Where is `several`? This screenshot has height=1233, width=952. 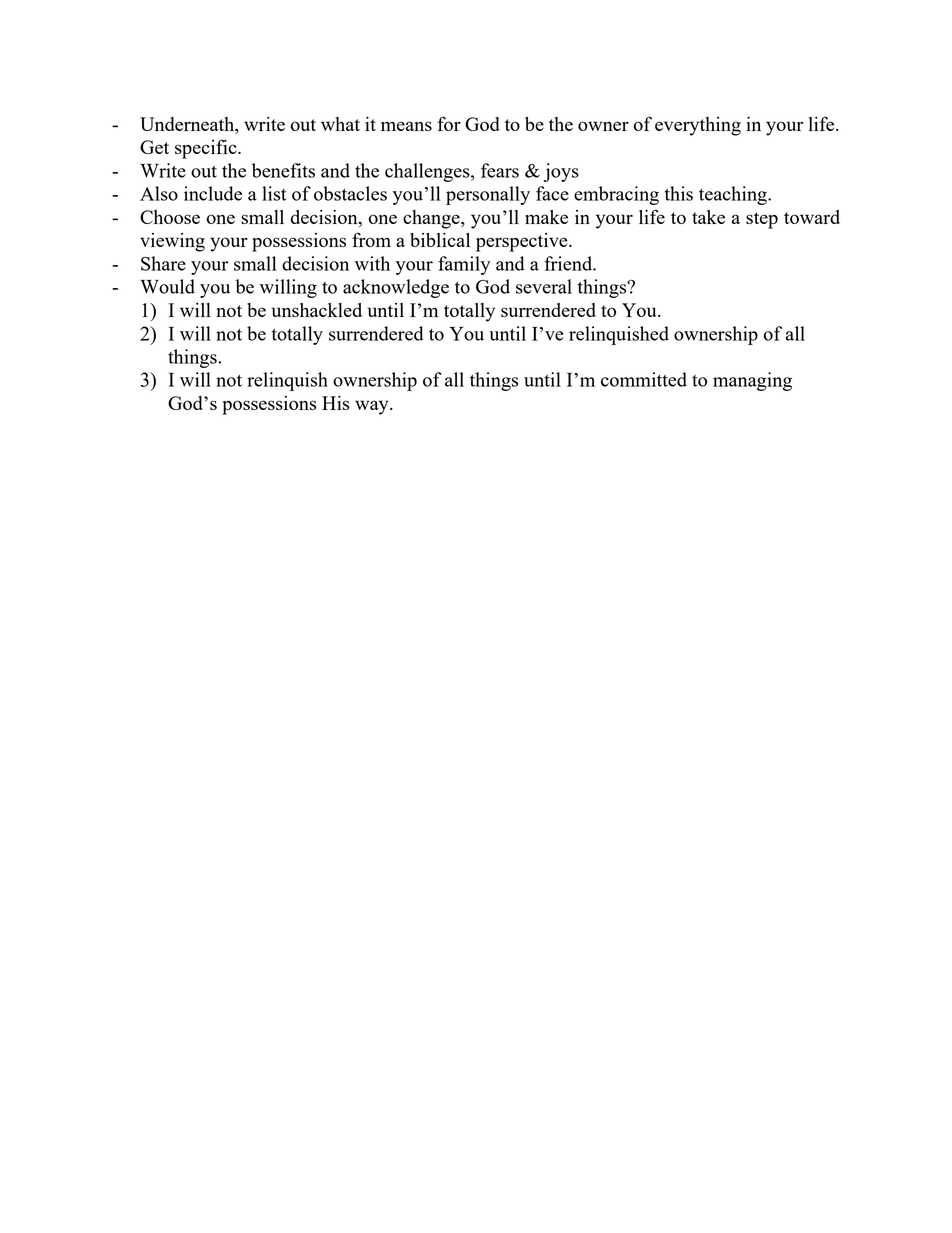 several is located at coordinates (544, 286).
